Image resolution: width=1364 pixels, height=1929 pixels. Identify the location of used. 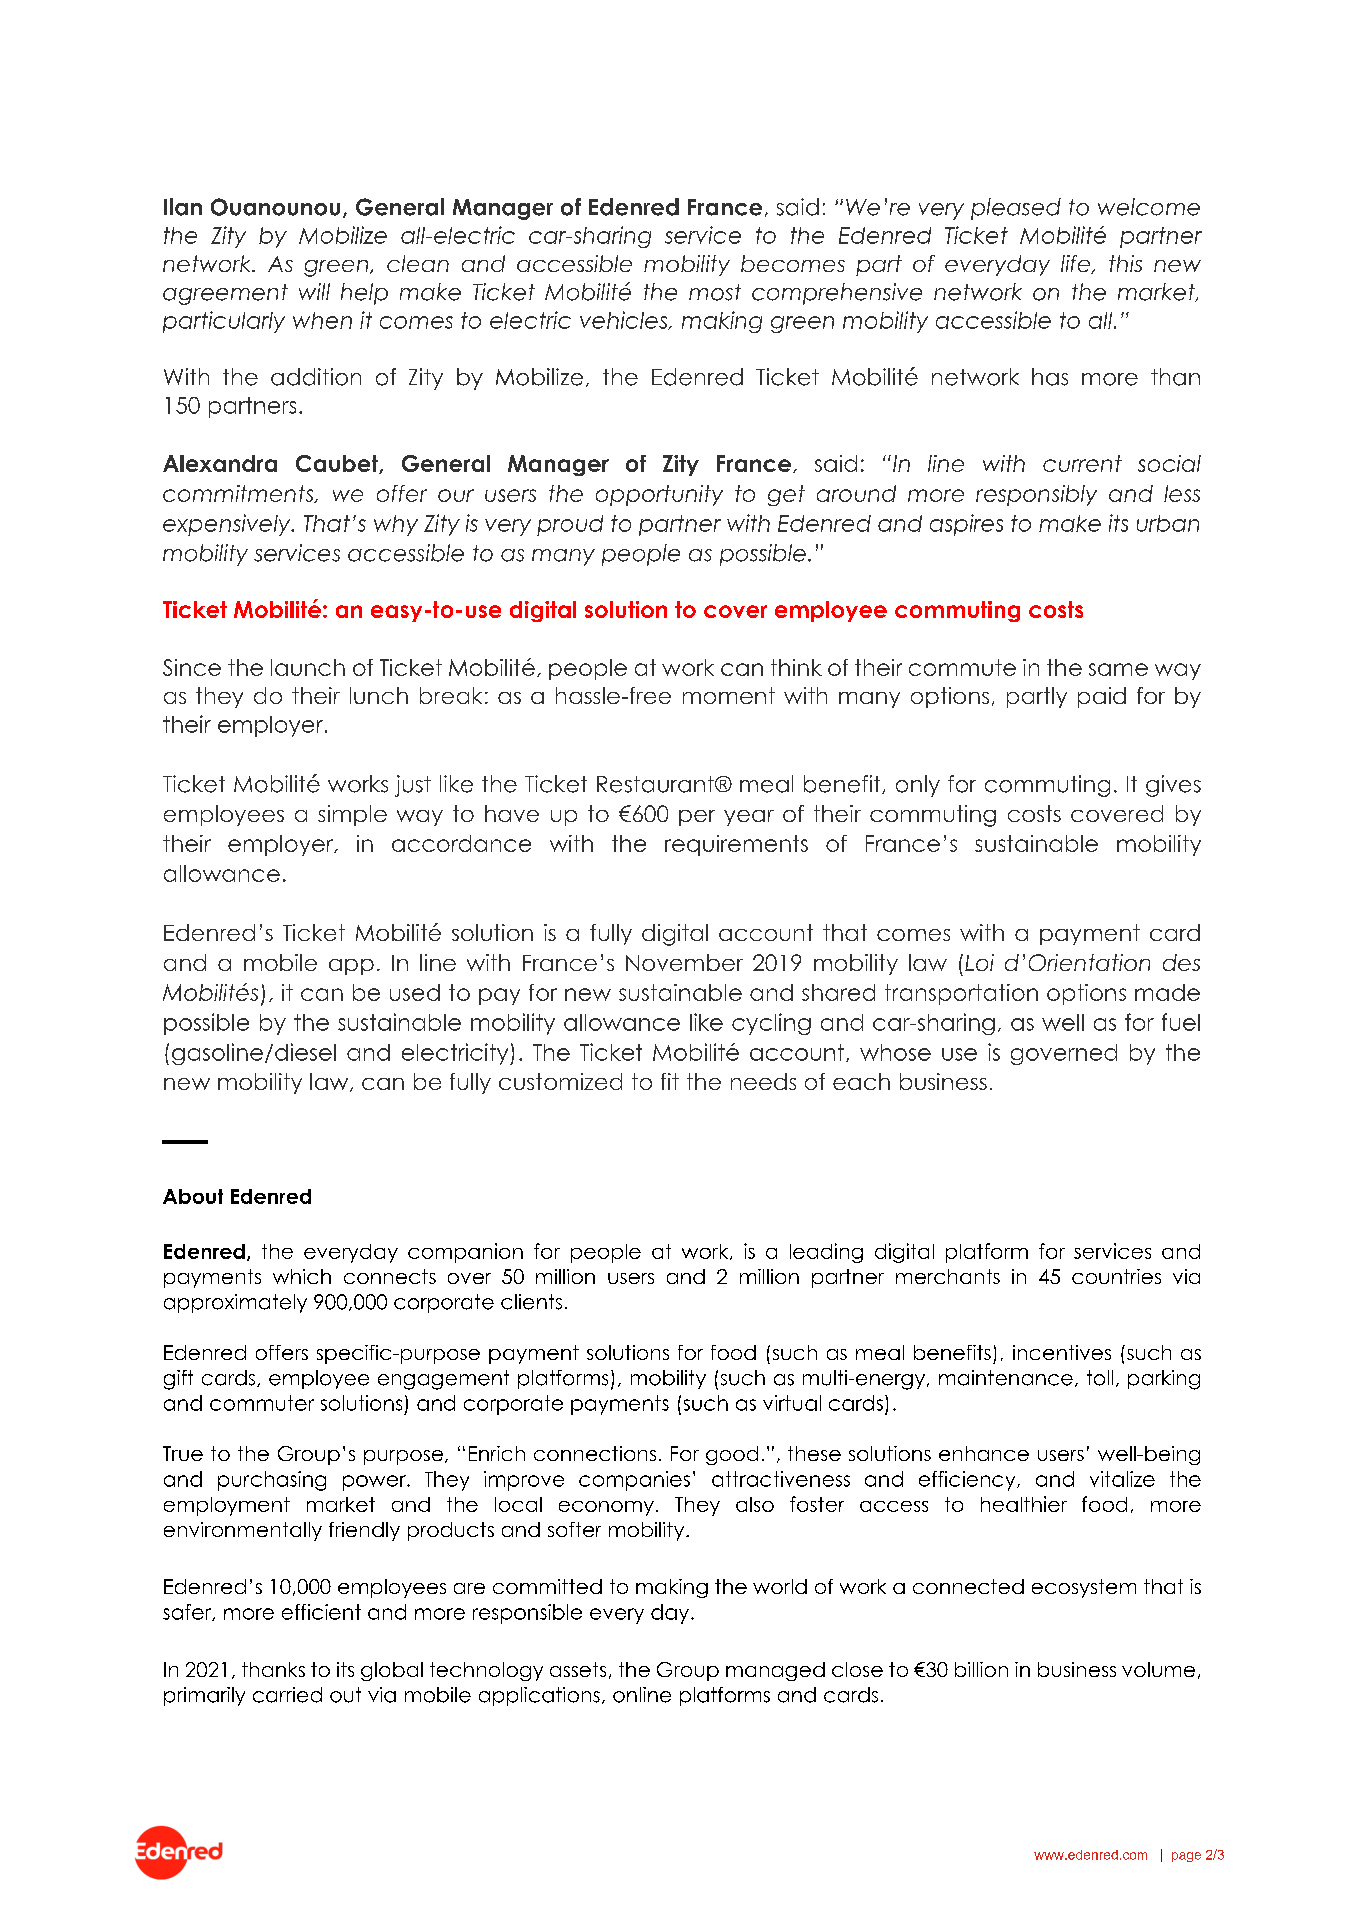
(415, 992).
